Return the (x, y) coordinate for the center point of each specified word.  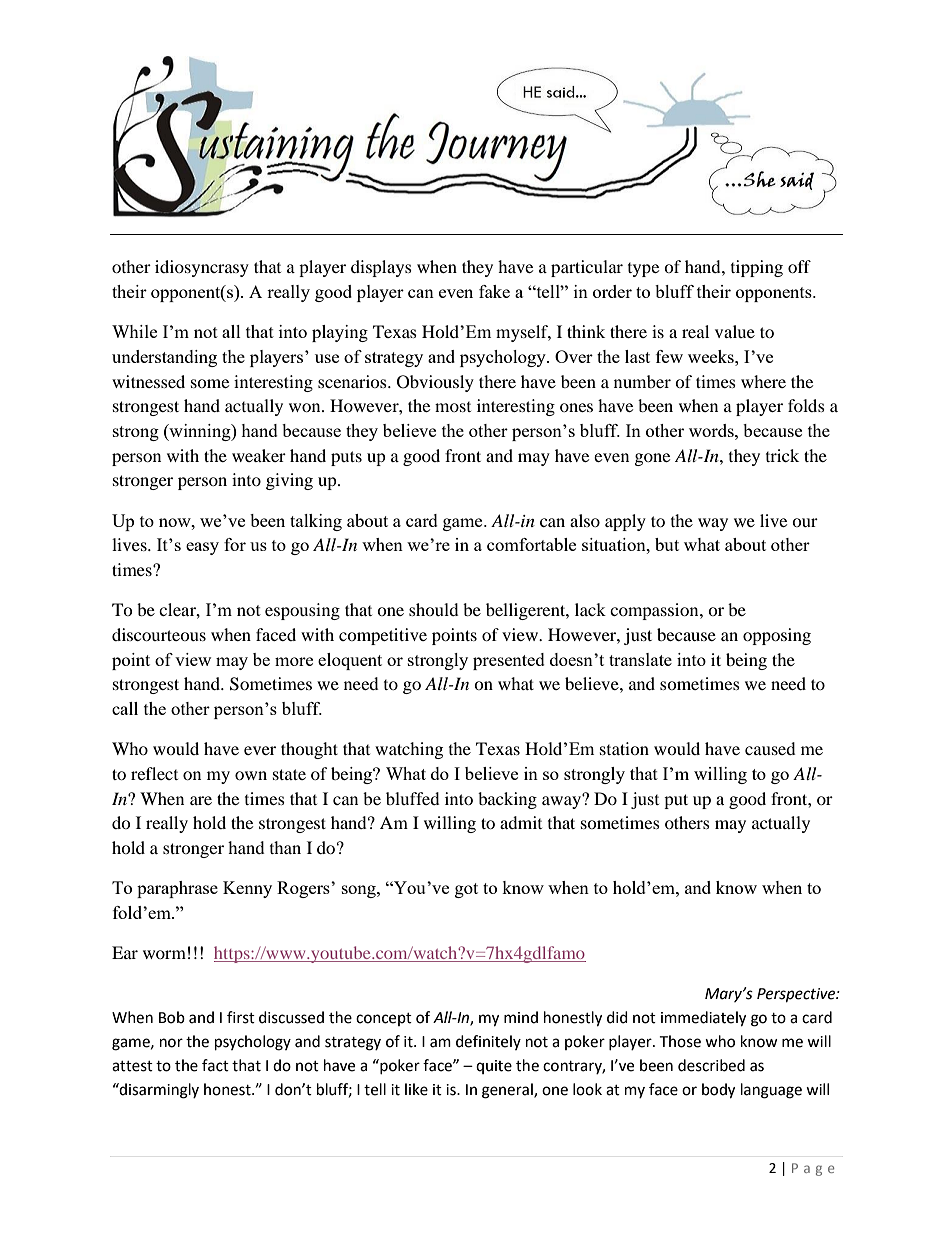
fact (215, 1065)
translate (640, 659)
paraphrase (177, 889)
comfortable (531, 544)
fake (494, 291)
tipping (757, 268)
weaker (259, 455)
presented (509, 661)
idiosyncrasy (202, 268)
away (562, 801)
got (466, 890)
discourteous (159, 634)
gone (652, 459)
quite (494, 1067)
